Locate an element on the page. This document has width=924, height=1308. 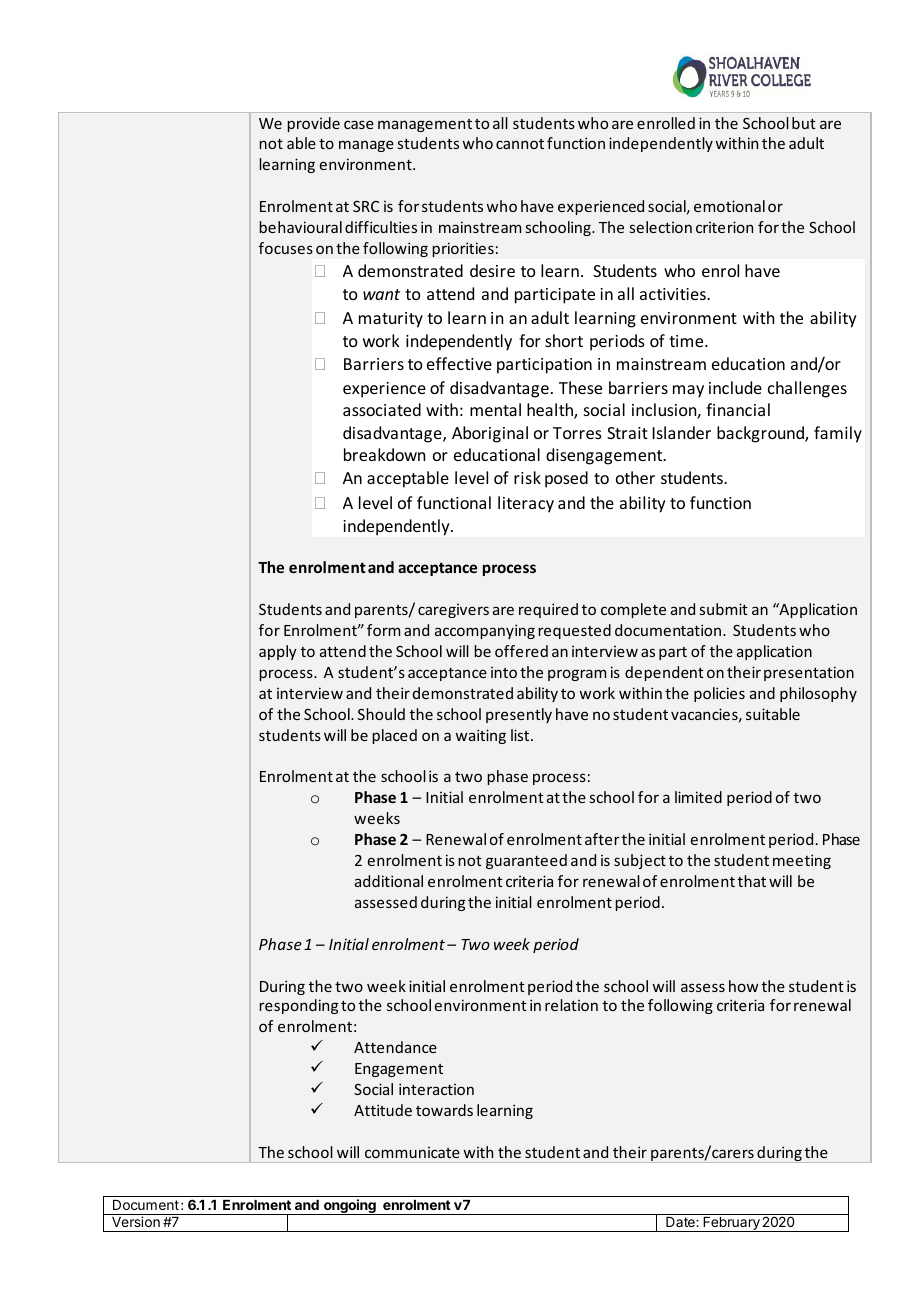
towards is located at coordinates (444, 1110).
